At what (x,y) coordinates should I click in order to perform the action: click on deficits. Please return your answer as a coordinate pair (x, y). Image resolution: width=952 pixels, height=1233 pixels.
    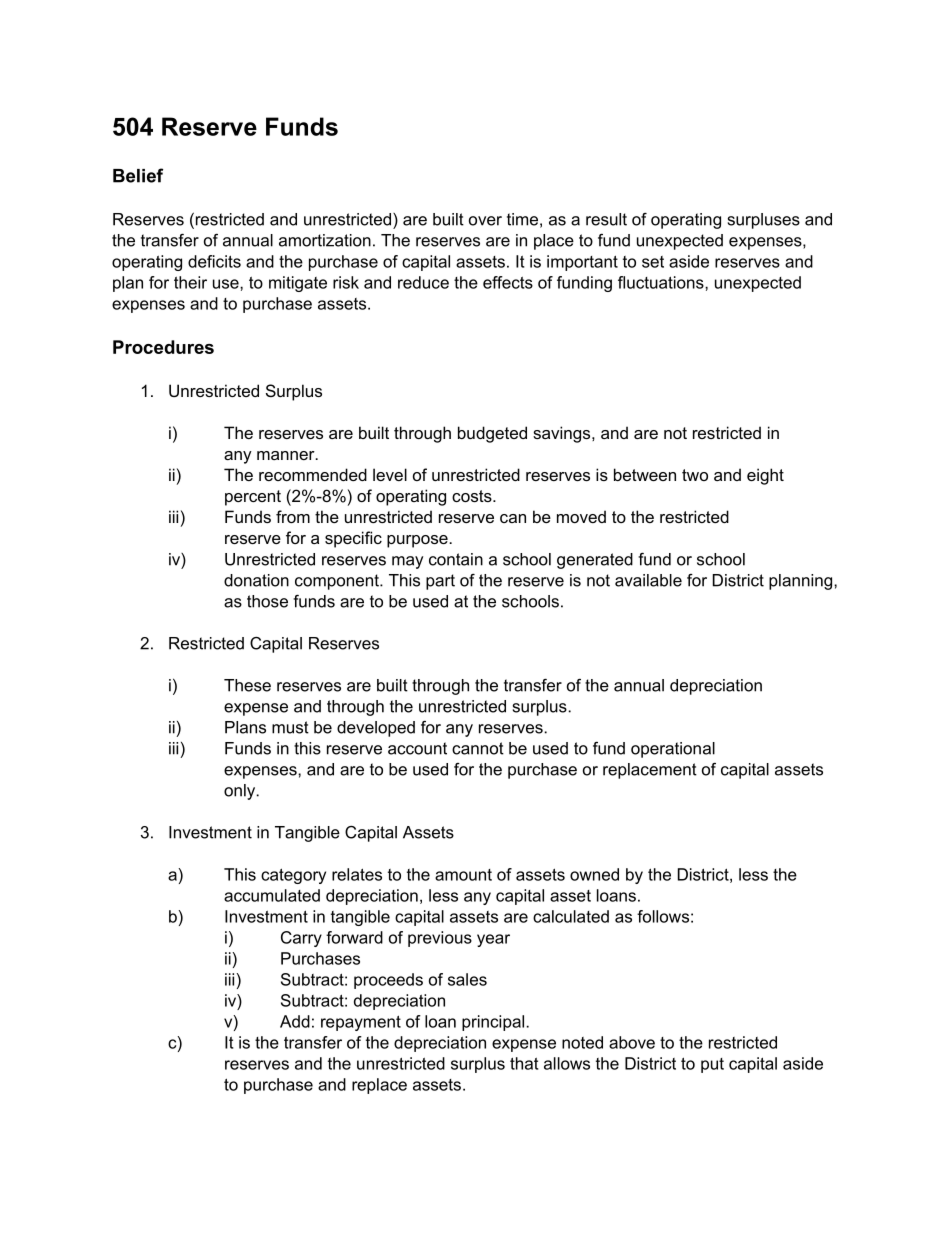
    Looking at the image, I should click on (214, 261).
